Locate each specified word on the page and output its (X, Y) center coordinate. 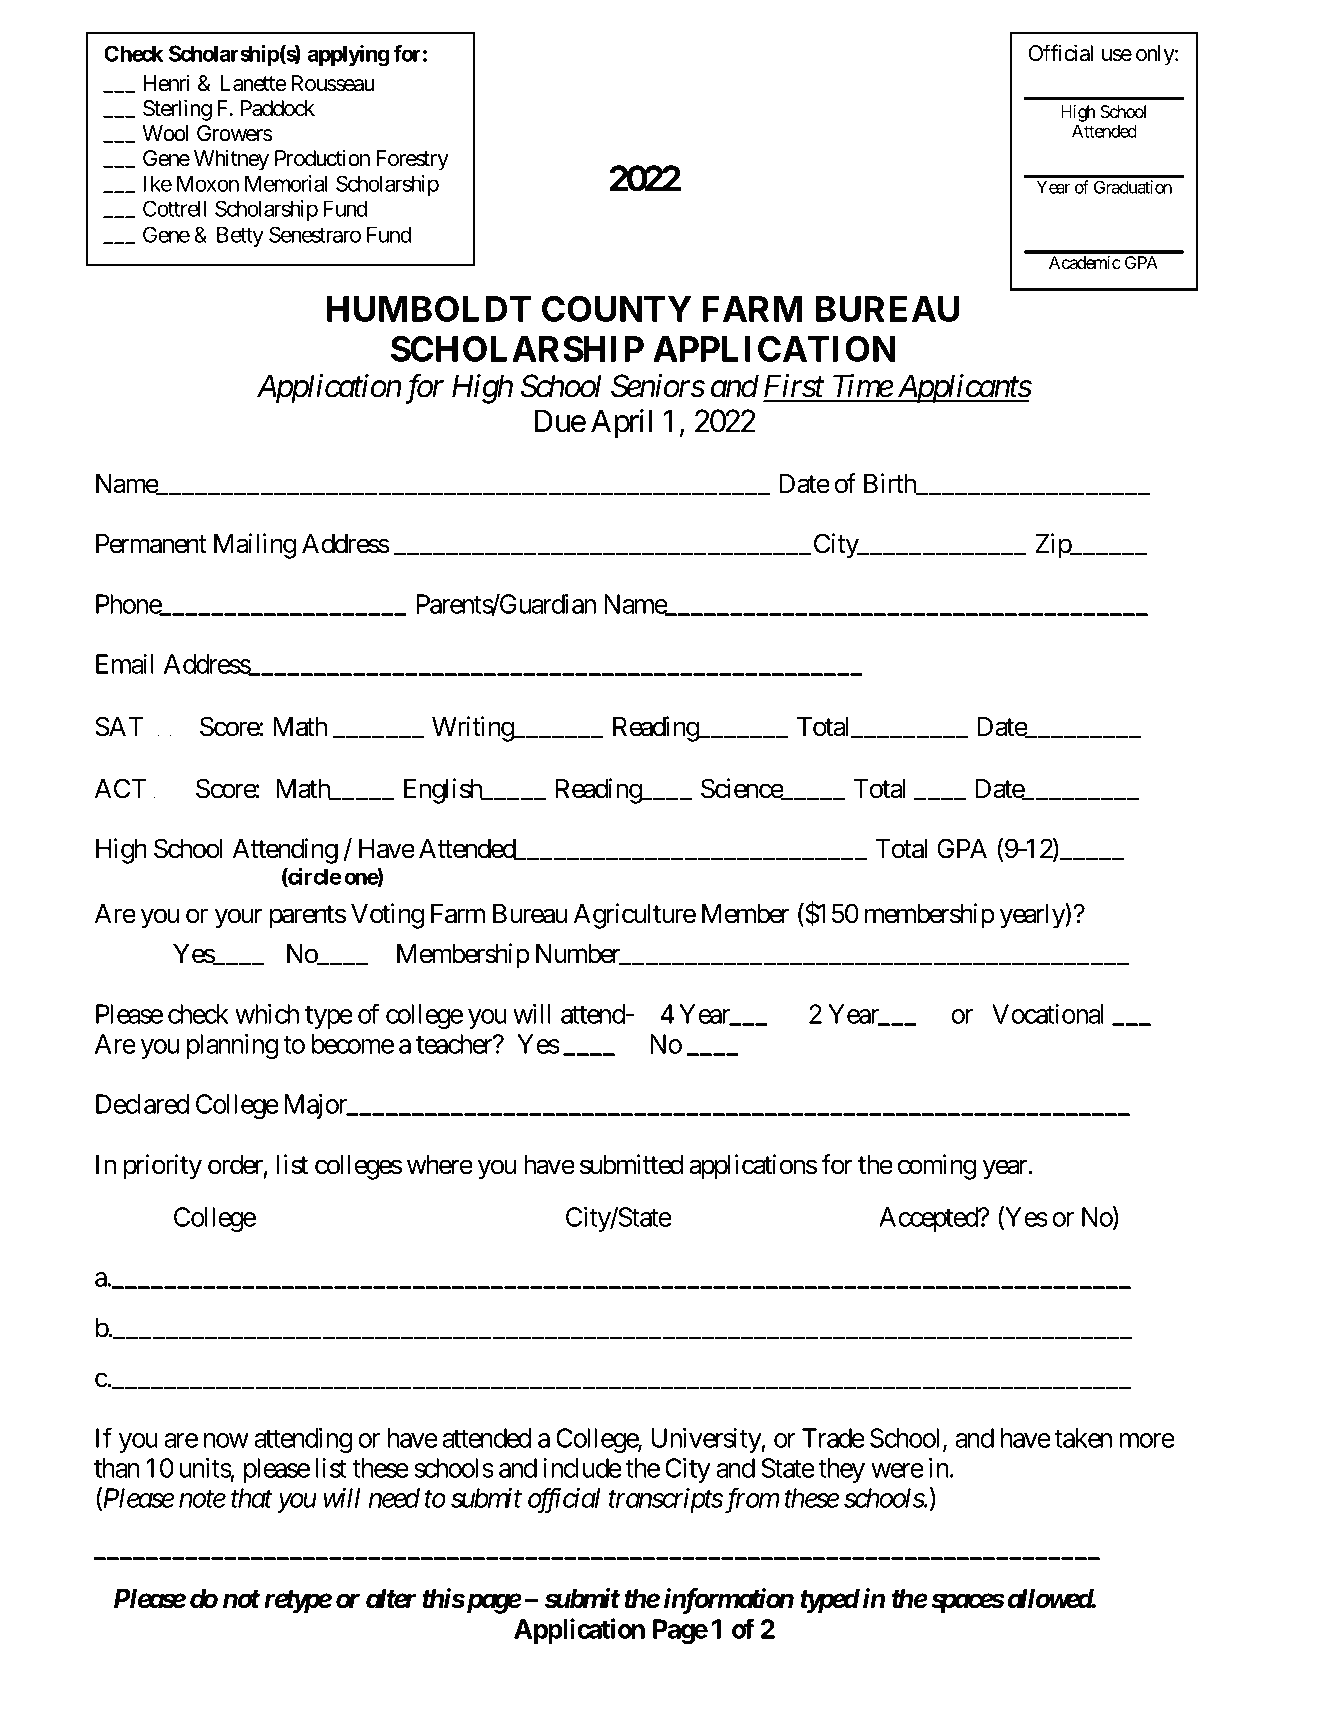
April (621, 424)
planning (232, 1046)
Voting (387, 916)
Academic (1085, 262)
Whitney (231, 160)
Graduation (1133, 187)
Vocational (1048, 1014)
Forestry (413, 160)
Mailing (255, 546)
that (252, 1498)
